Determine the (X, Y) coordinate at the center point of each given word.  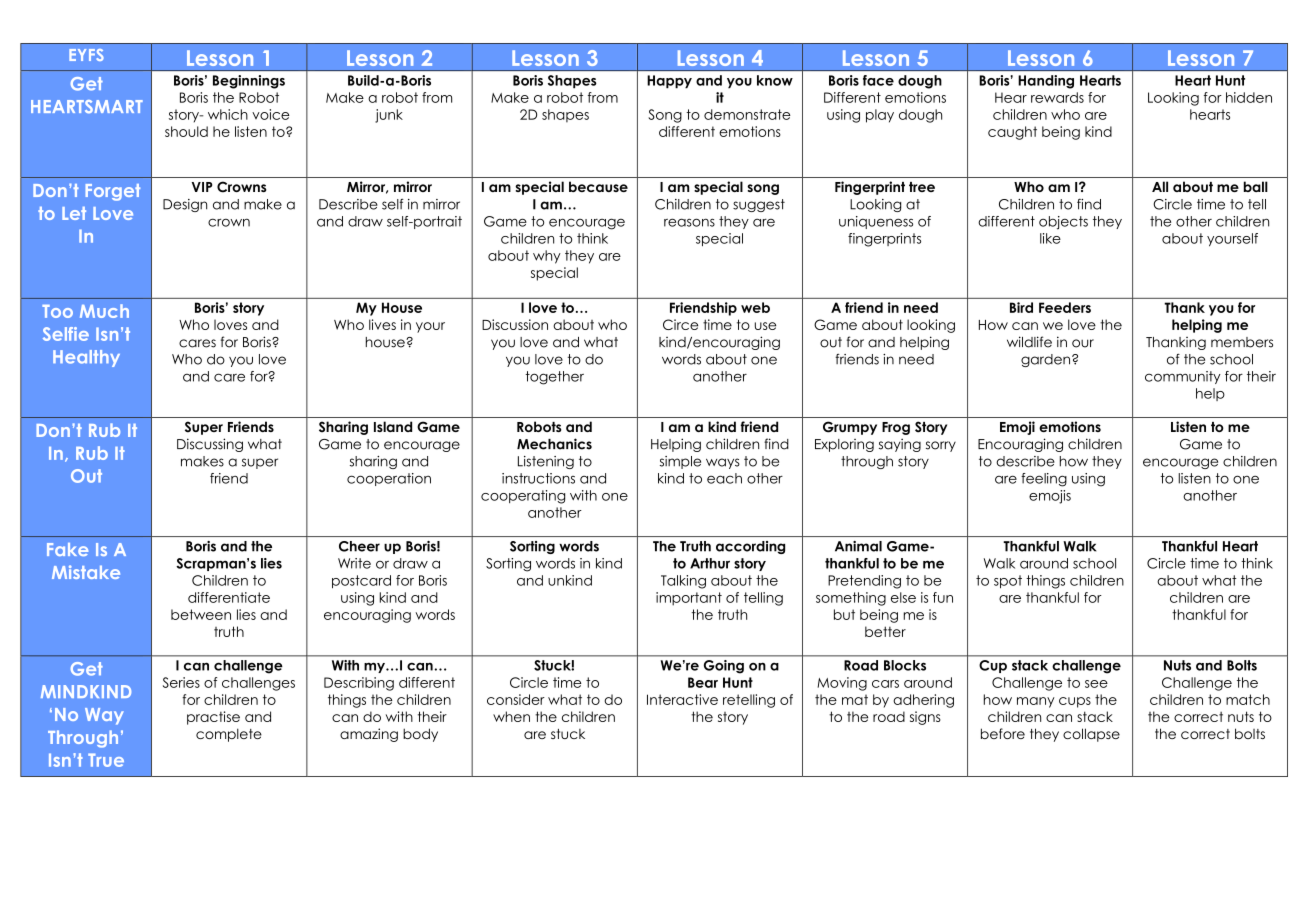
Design (185, 205)
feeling (1044, 480)
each (724, 478)
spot (1008, 582)
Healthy (86, 358)
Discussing (210, 445)
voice (271, 114)
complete (229, 735)
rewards (1057, 97)
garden (1047, 360)
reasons (689, 222)
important (689, 599)
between (201, 614)
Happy (669, 82)
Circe (680, 324)
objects (1063, 223)
